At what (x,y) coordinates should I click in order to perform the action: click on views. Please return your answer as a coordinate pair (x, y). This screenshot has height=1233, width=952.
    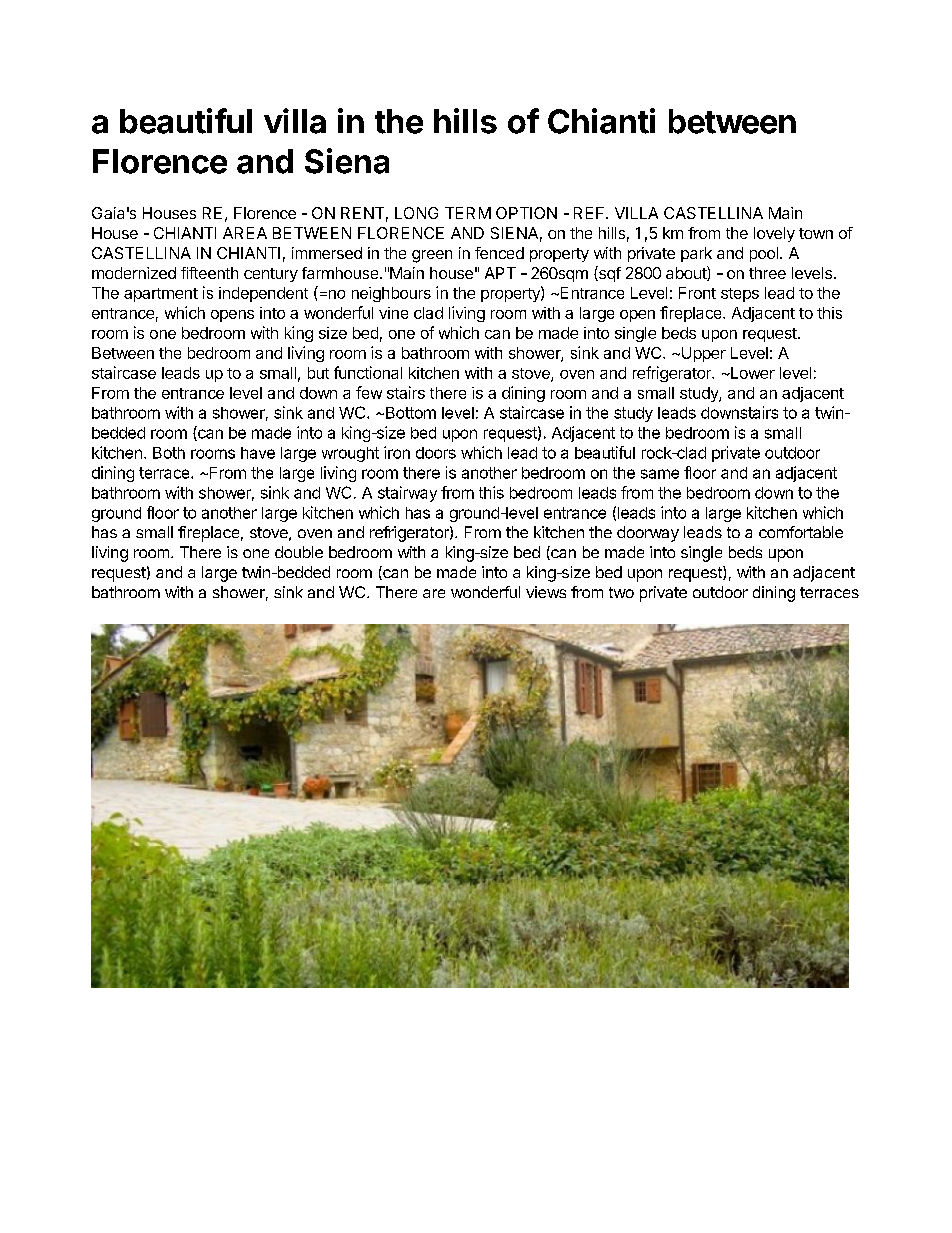
    Looking at the image, I should click on (546, 592).
